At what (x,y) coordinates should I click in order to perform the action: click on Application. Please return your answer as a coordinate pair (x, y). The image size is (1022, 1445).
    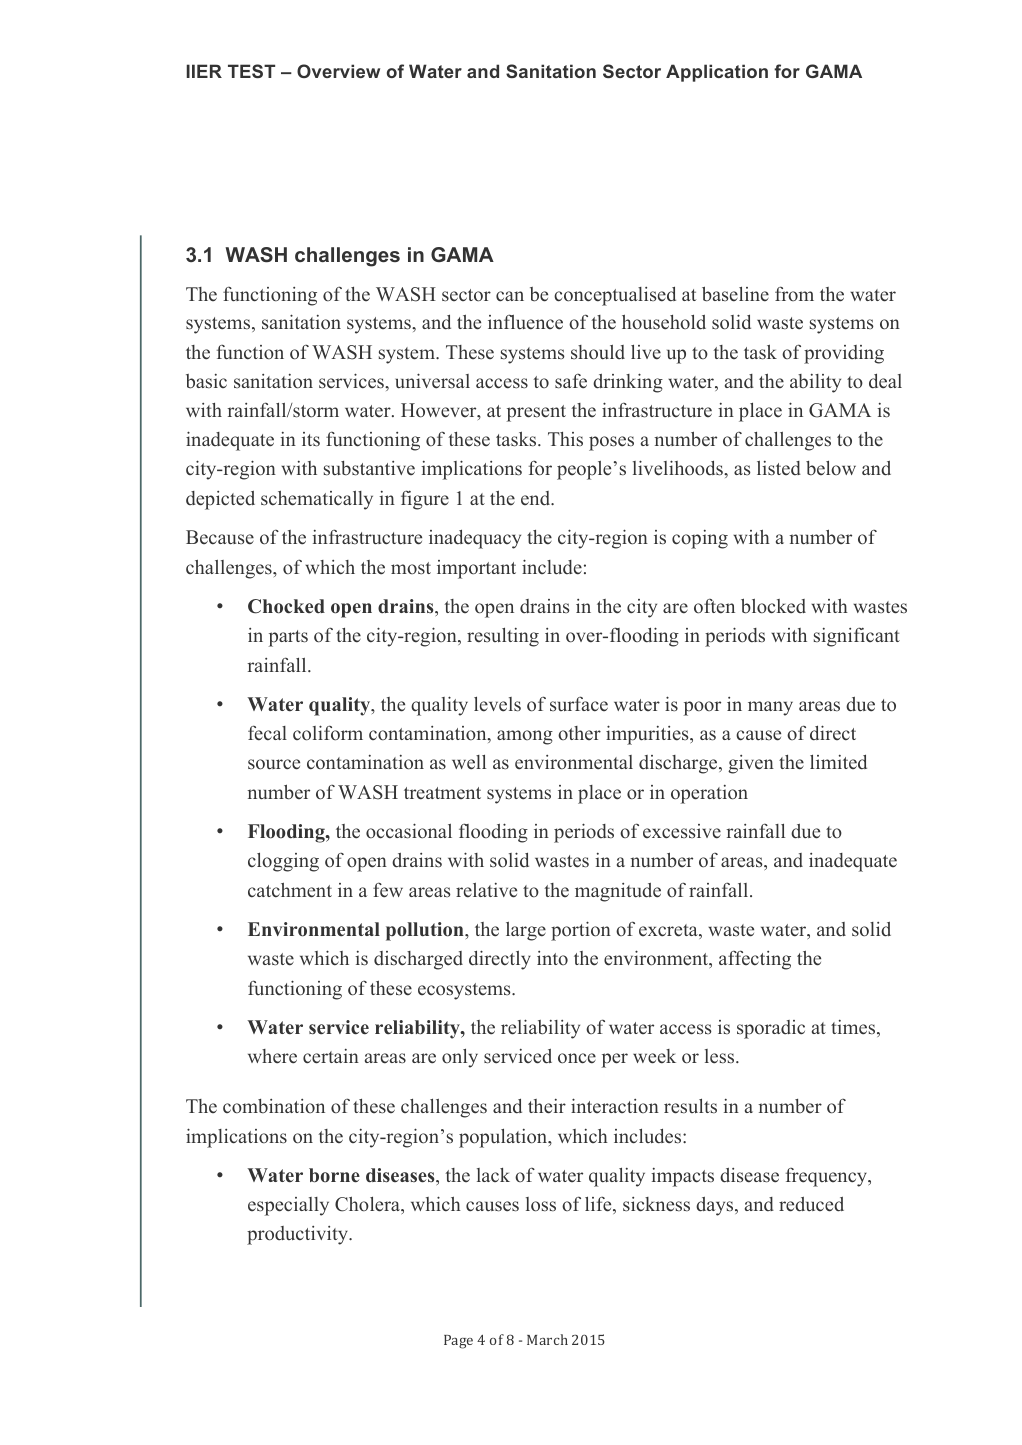
    Looking at the image, I should click on (717, 73).
